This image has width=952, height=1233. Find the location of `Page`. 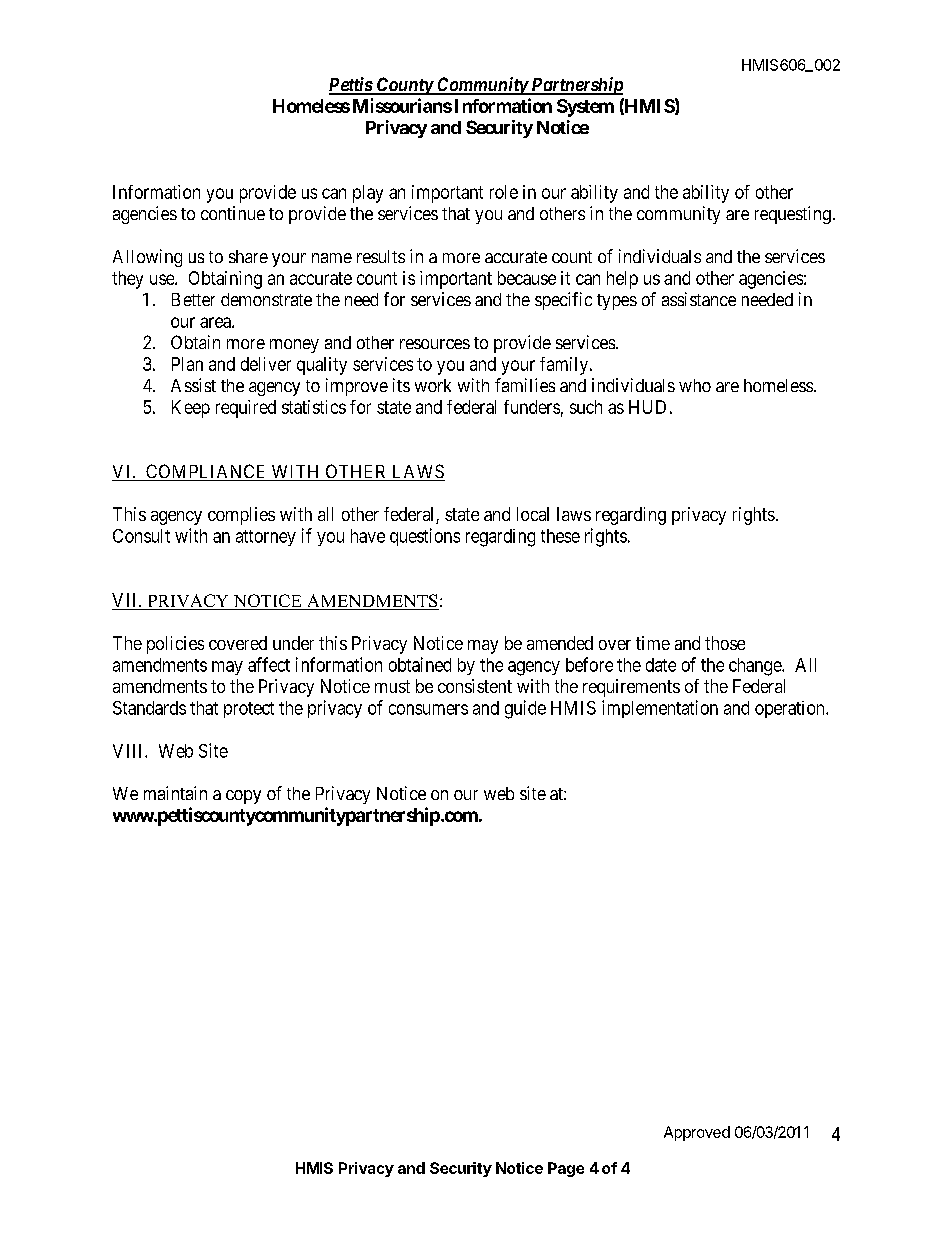

Page is located at coordinates (566, 1169).
